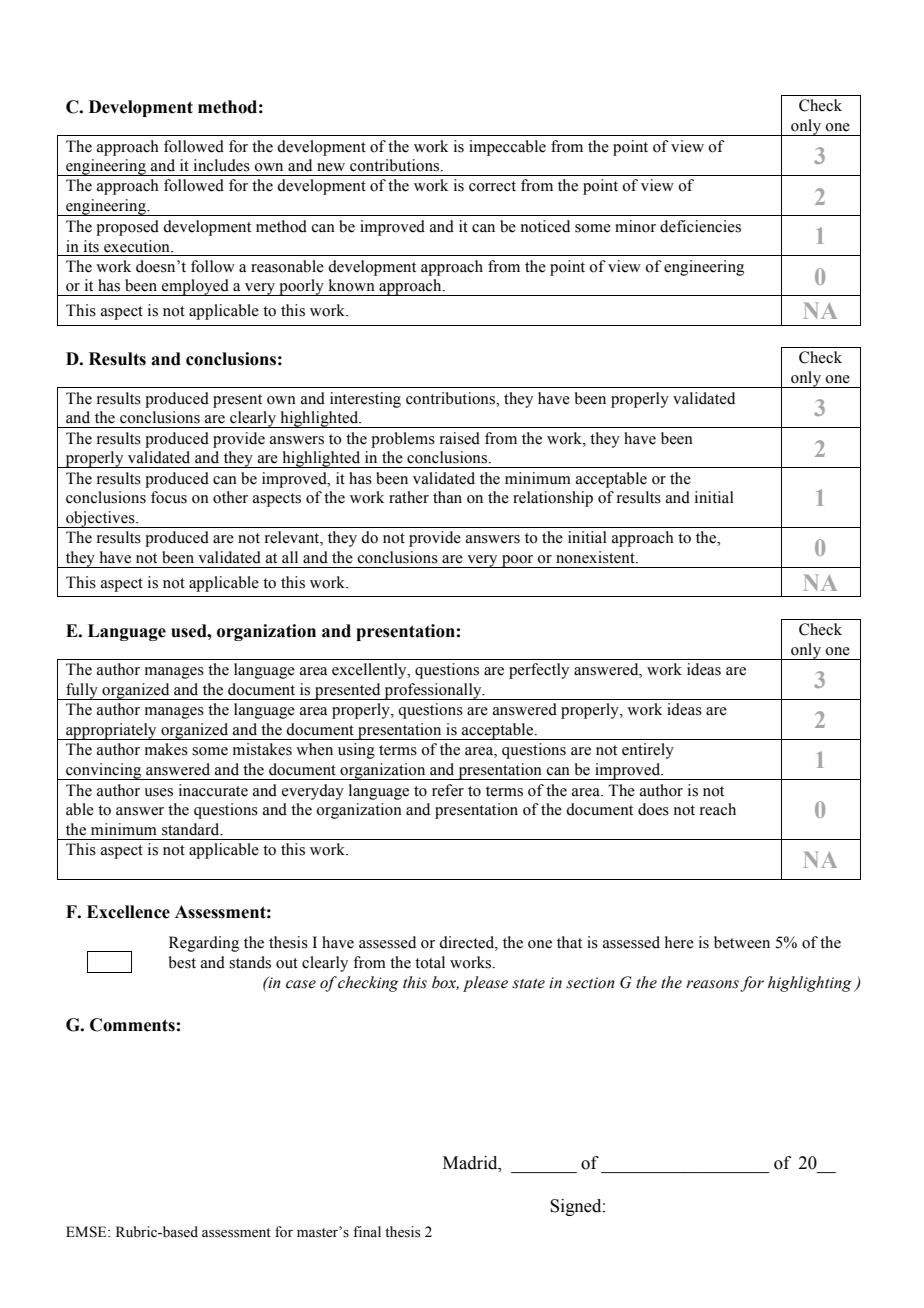 This image has width=924, height=1308. I want to click on final, so click(367, 1231).
